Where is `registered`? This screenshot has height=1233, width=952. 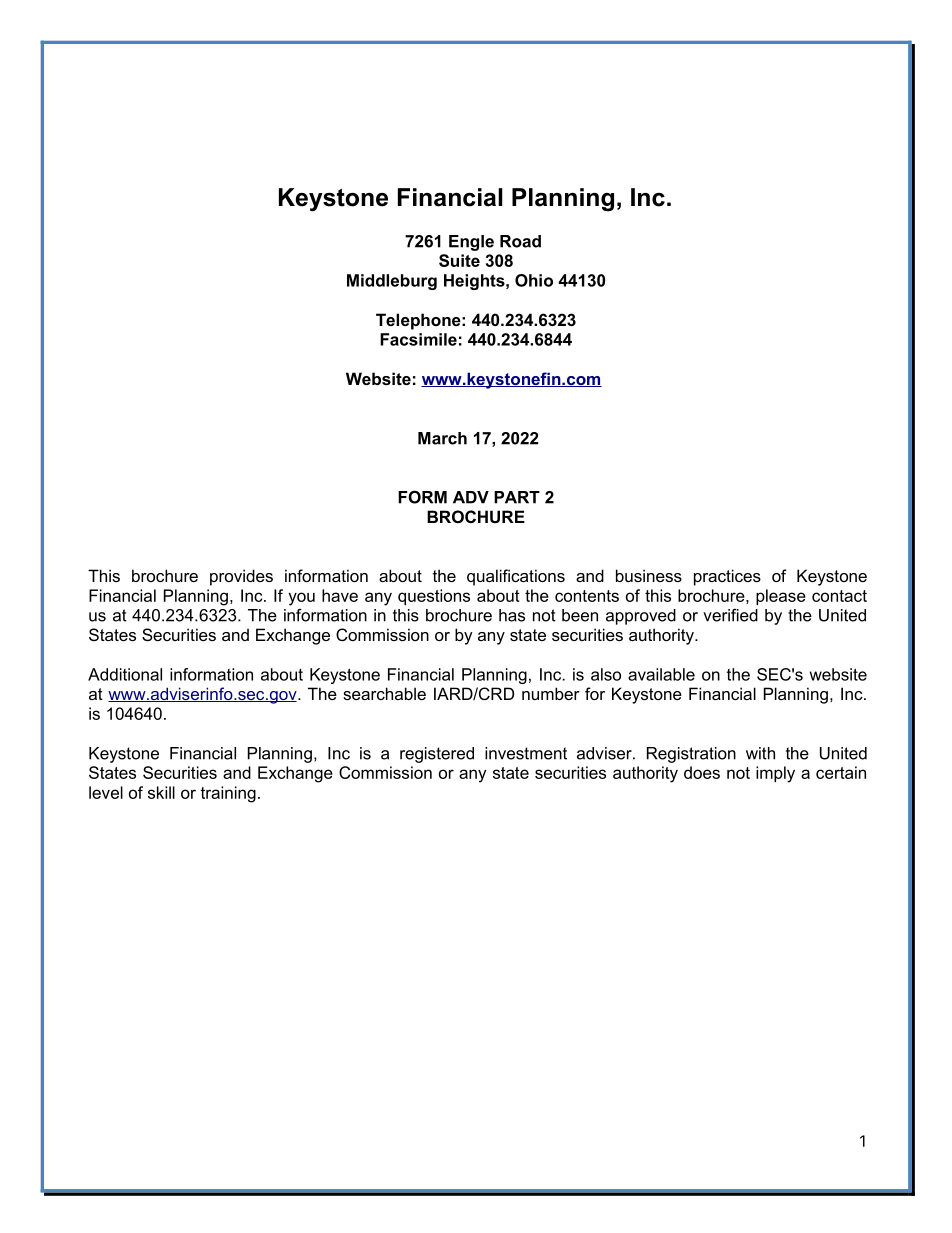 registered is located at coordinates (437, 755).
